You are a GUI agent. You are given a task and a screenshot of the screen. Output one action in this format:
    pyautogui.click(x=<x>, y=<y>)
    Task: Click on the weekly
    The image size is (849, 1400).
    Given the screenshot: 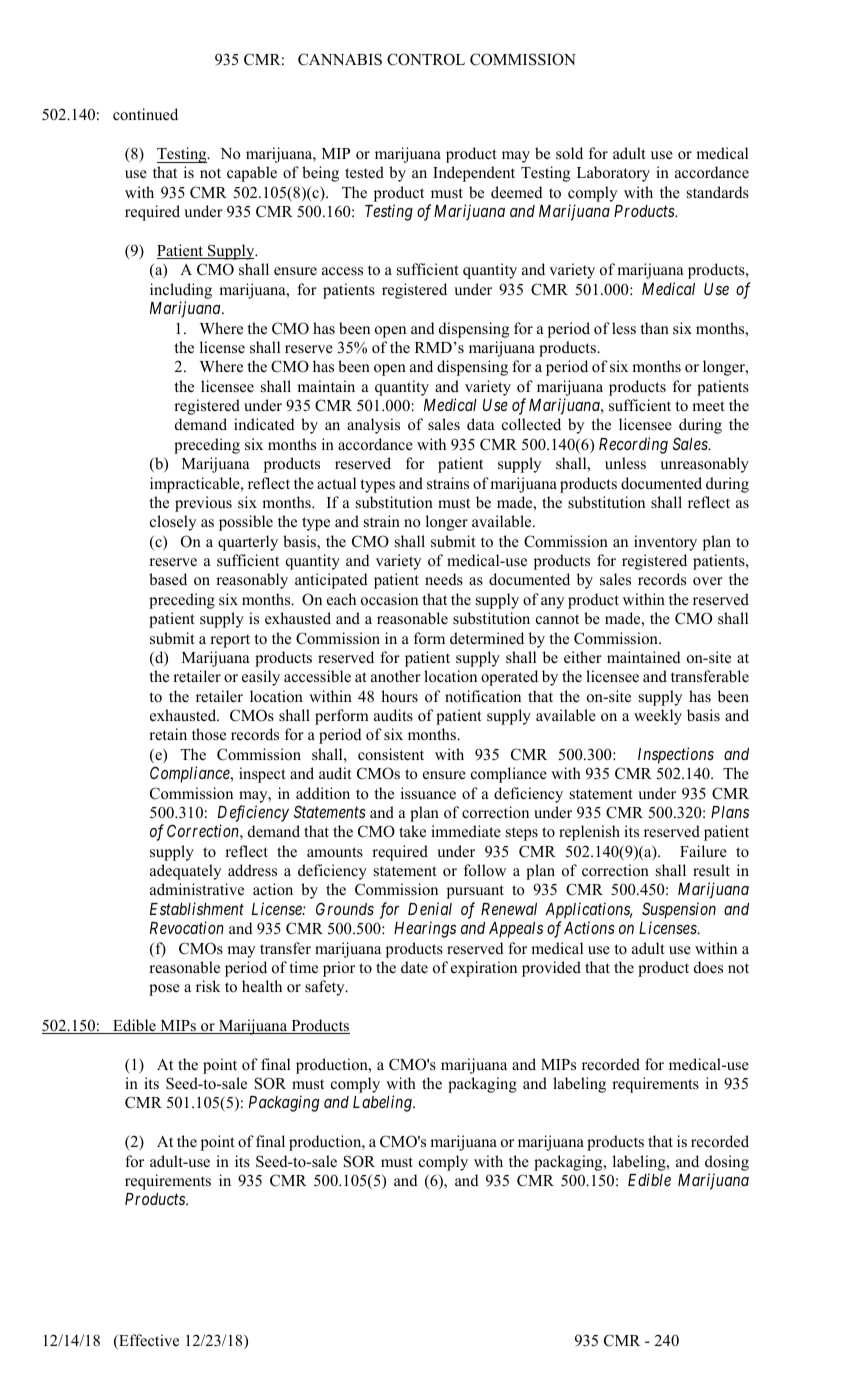 What is the action you would take?
    pyautogui.click(x=658, y=717)
